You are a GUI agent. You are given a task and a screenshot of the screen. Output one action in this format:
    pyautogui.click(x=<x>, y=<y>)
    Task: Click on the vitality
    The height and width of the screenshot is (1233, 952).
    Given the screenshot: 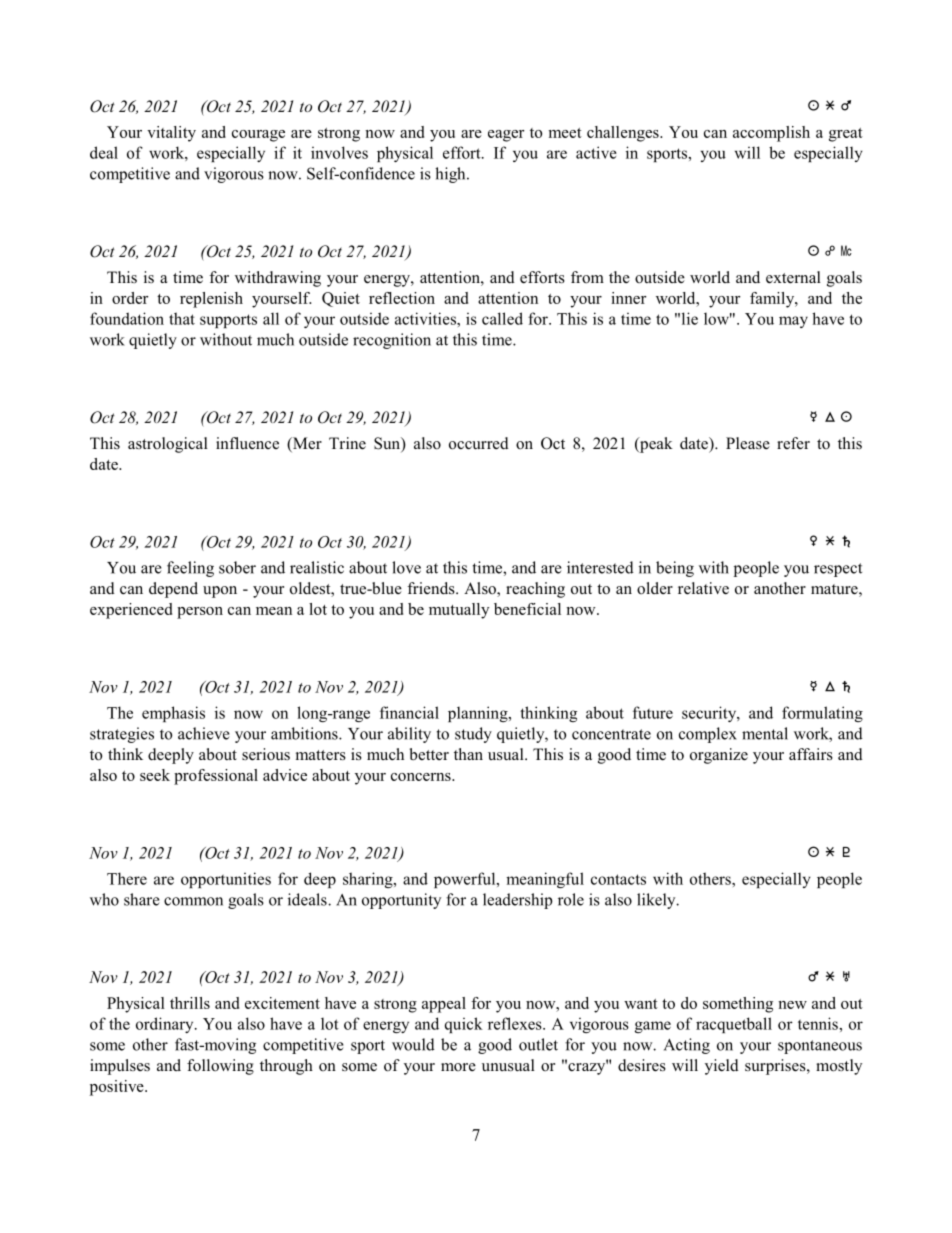 What is the action you would take?
    pyautogui.click(x=171, y=134)
